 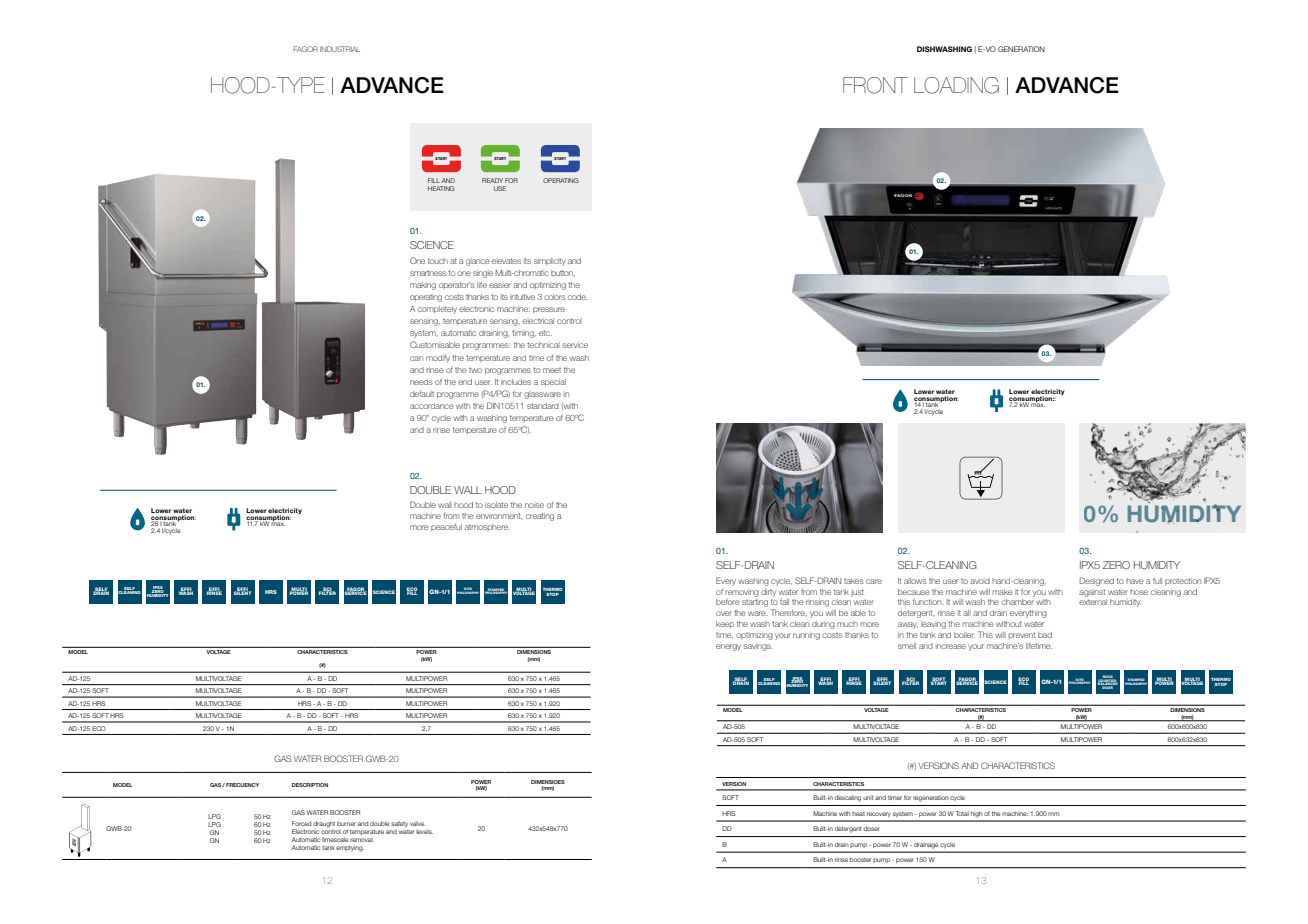 I want to click on INDUSTRIAL, so click(x=340, y=49).
